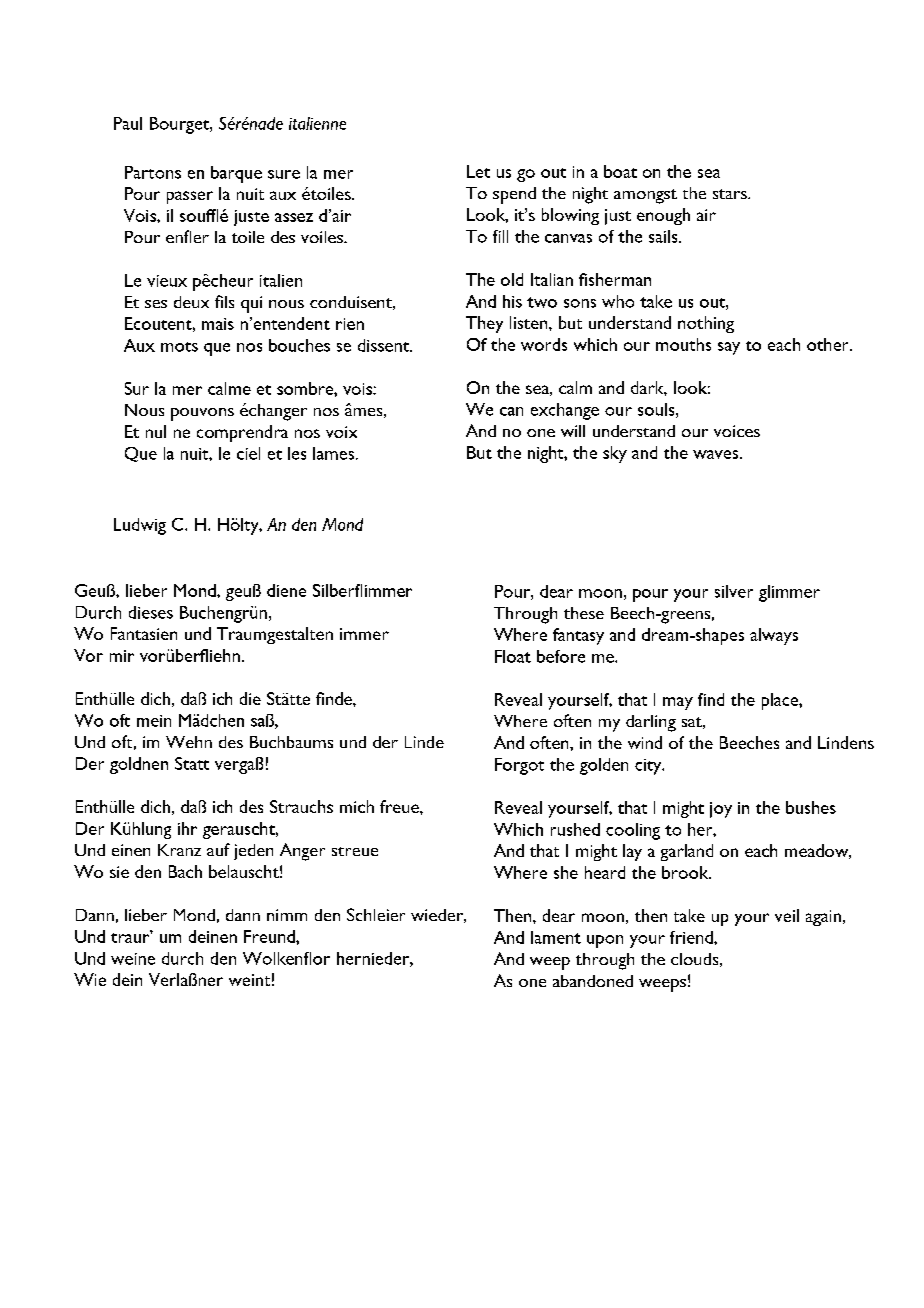  I want to click on stars, so click(731, 194).
